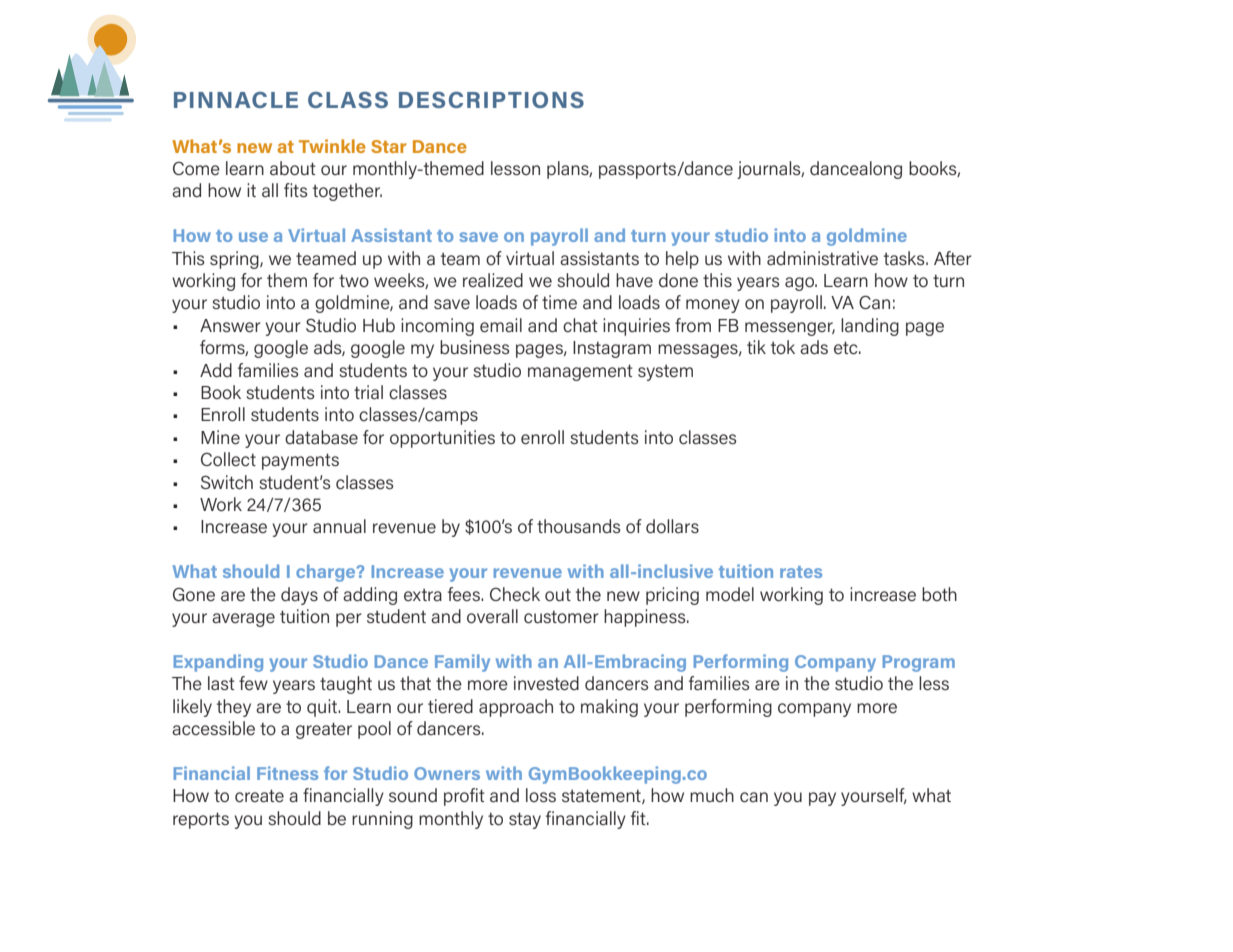 The height and width of the document is (952, 1233). What do you see at coordinates (491, 100) in the document?
I see `DESCRIPTIONS` at bounding box center [491, 100].
